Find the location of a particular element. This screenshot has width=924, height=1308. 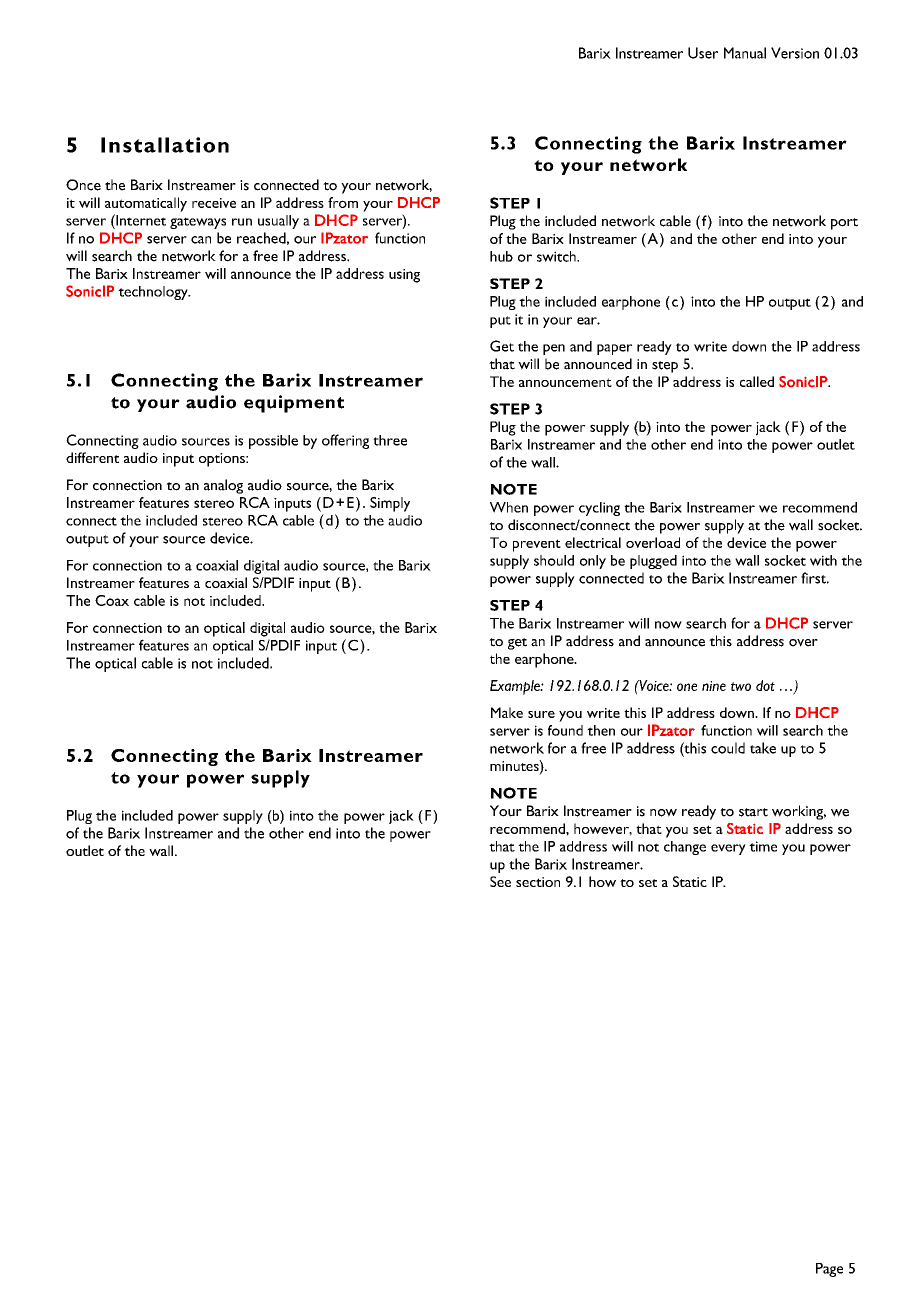

Installation is located at coordinates (165, 145).
